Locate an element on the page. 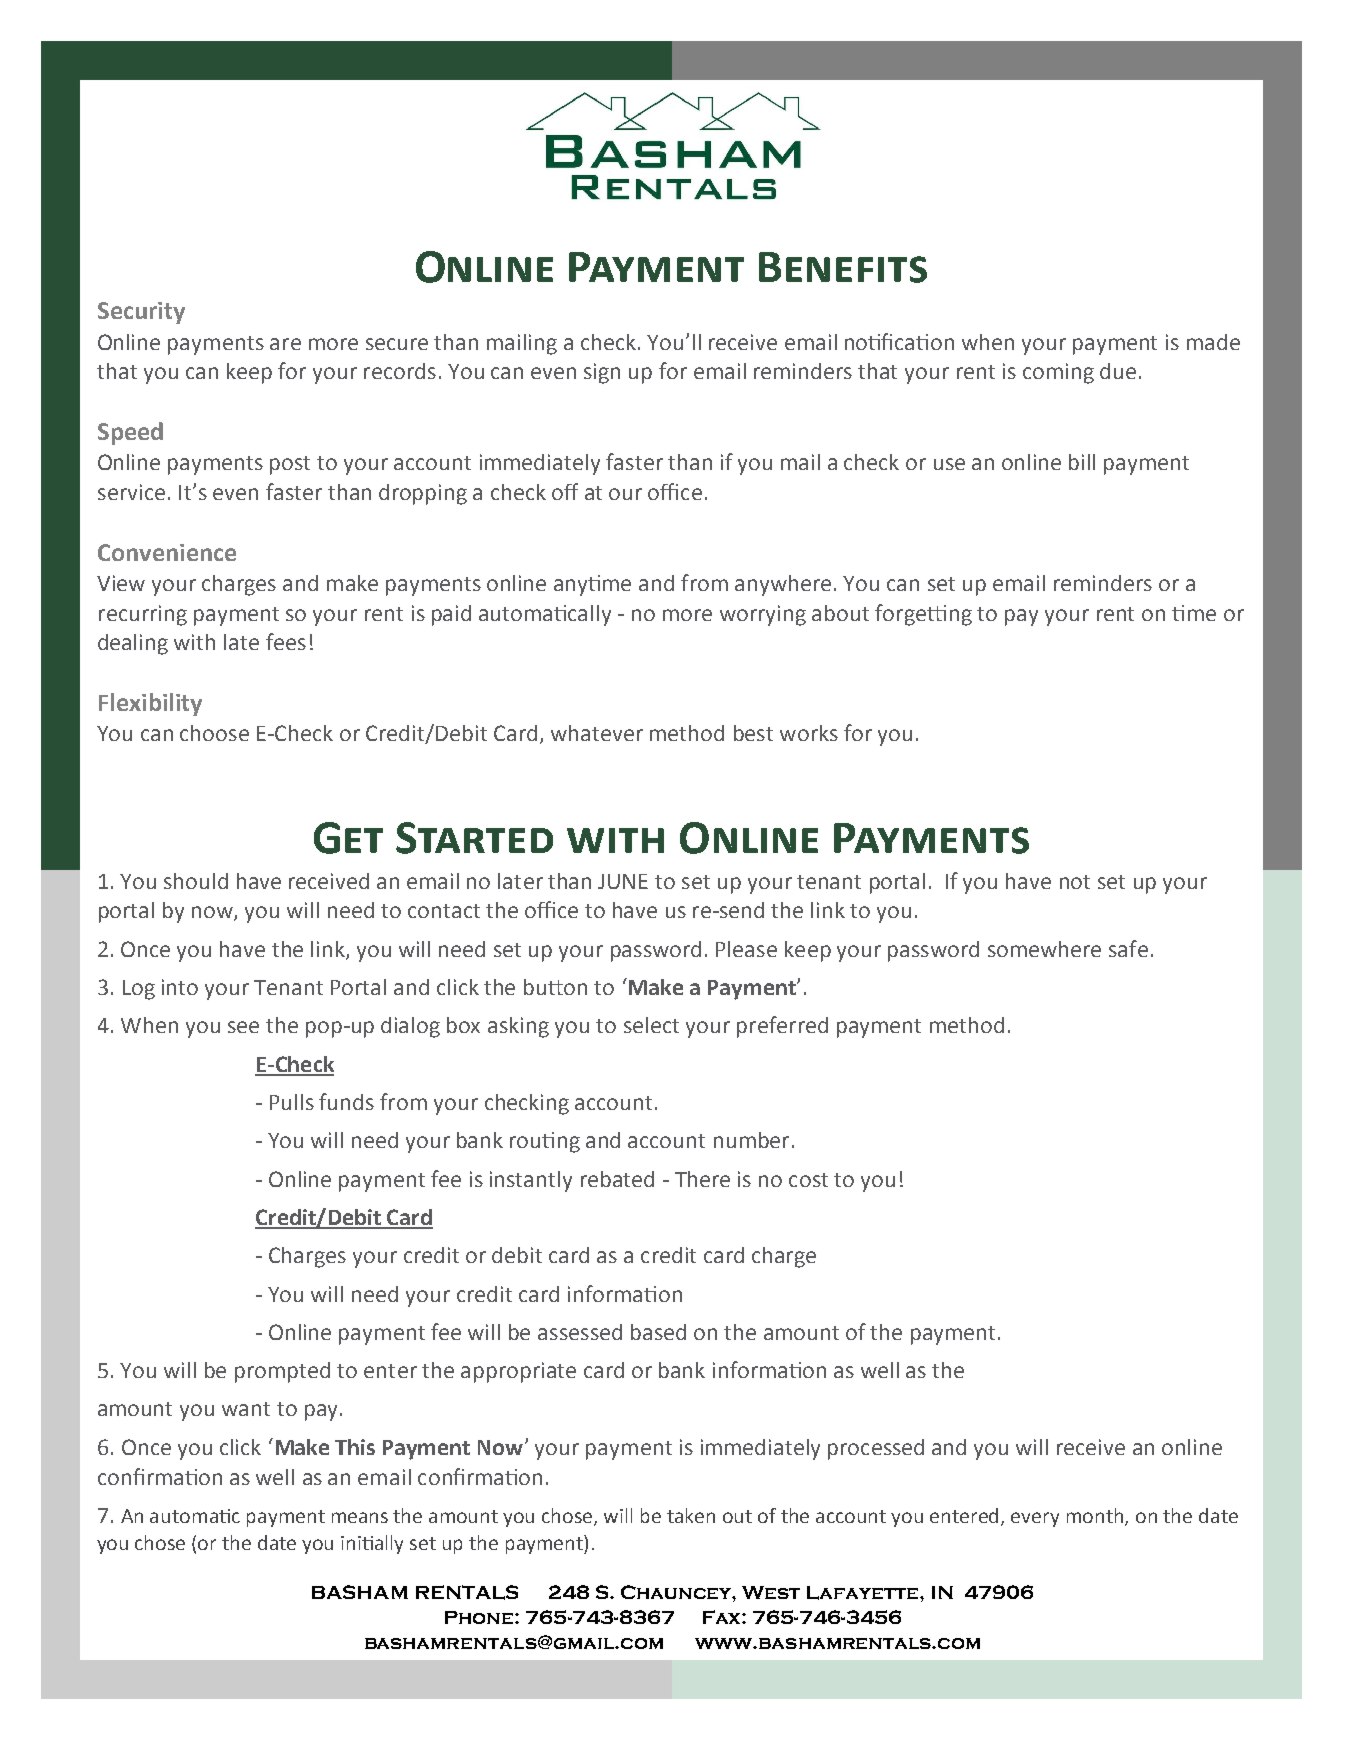  Pulls is located at coordinates (292, 1102).
